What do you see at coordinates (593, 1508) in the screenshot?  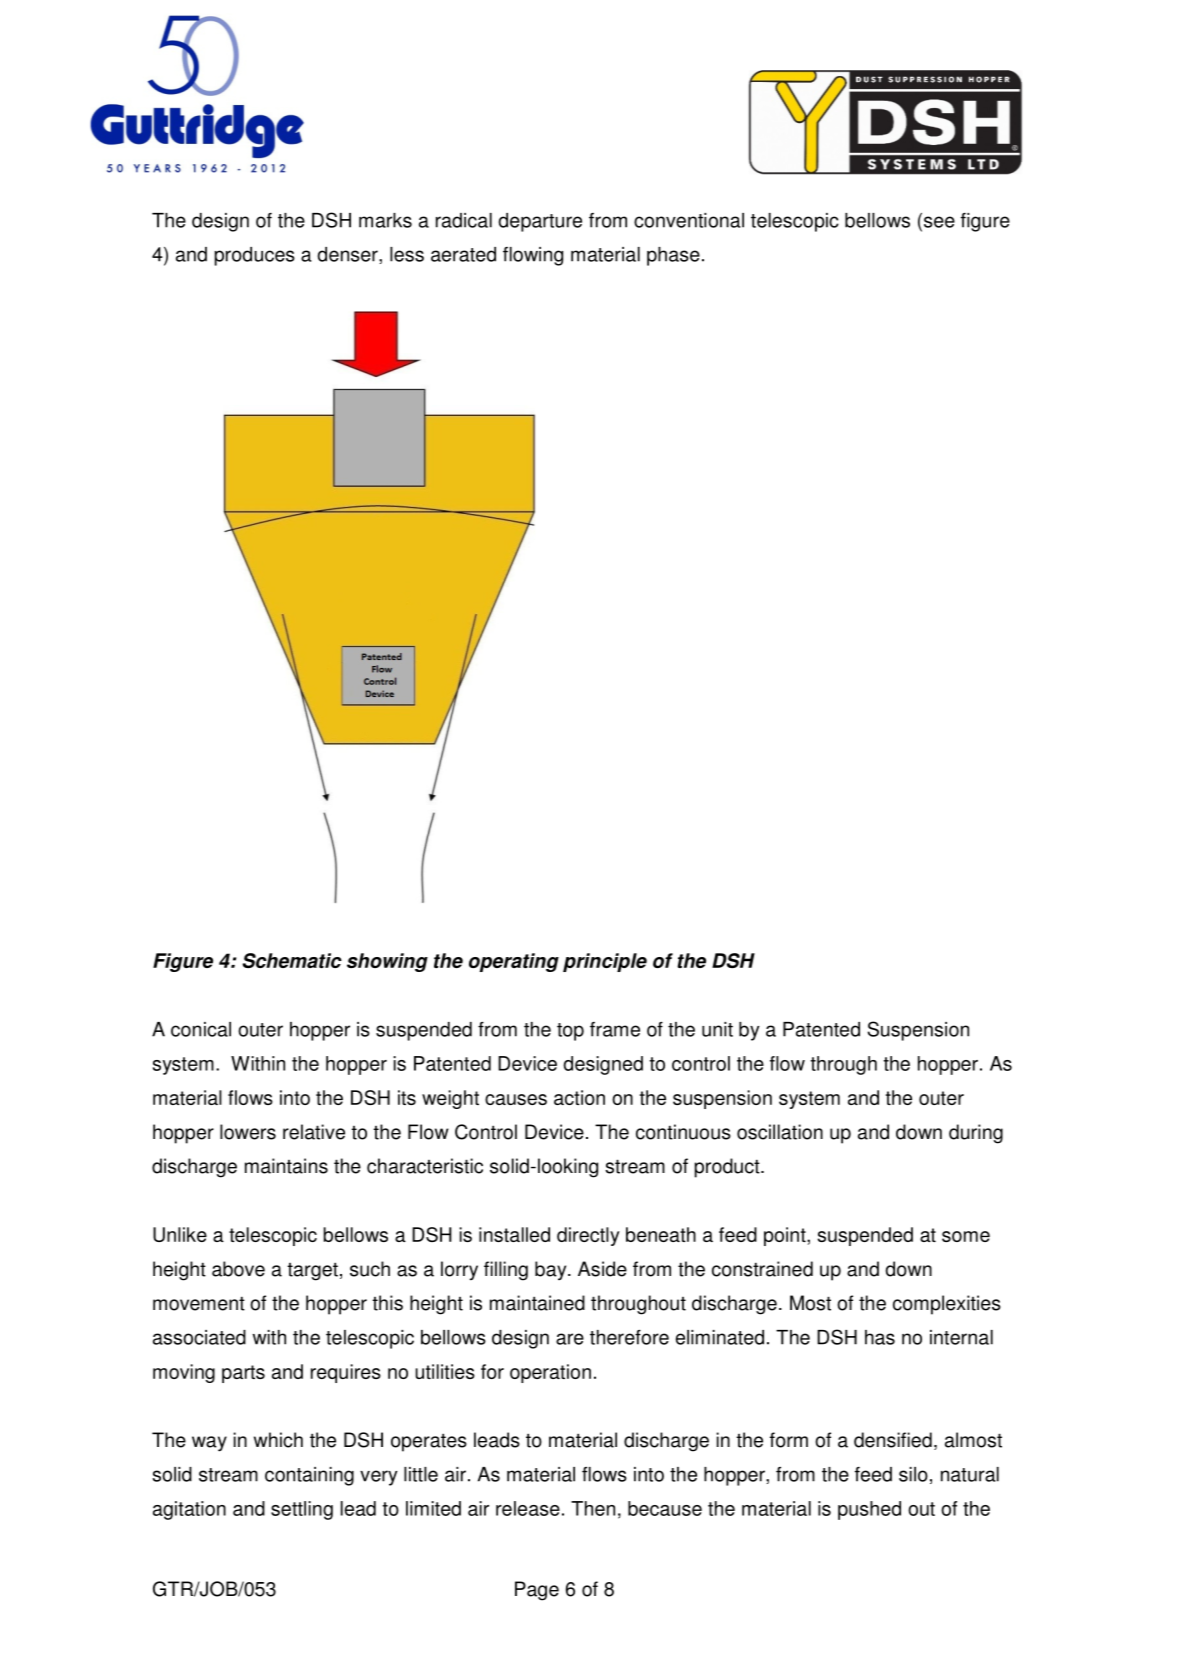 I see `Then` at bounding box center [593, 1508].
